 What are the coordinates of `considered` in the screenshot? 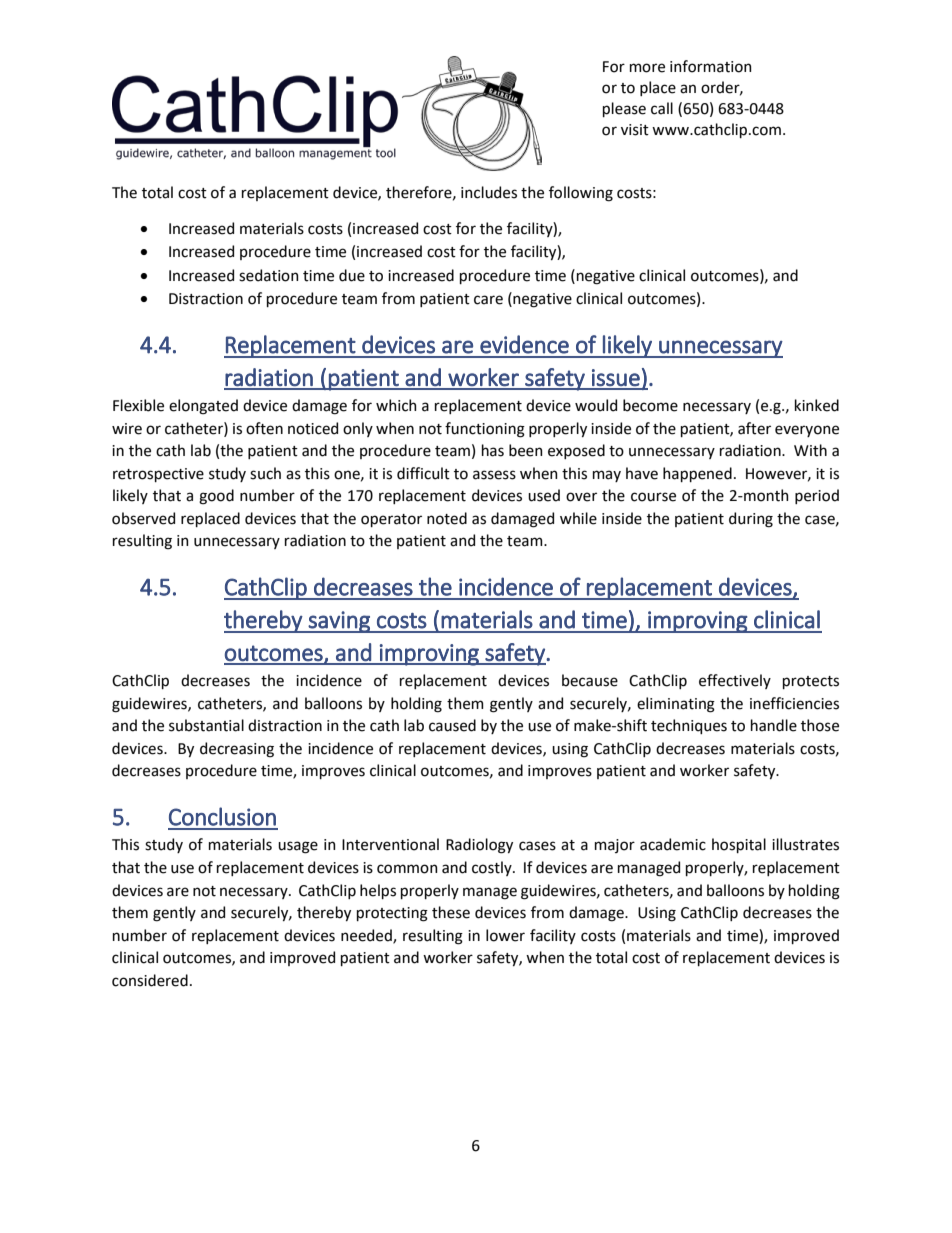 It's located at (150, 980).
